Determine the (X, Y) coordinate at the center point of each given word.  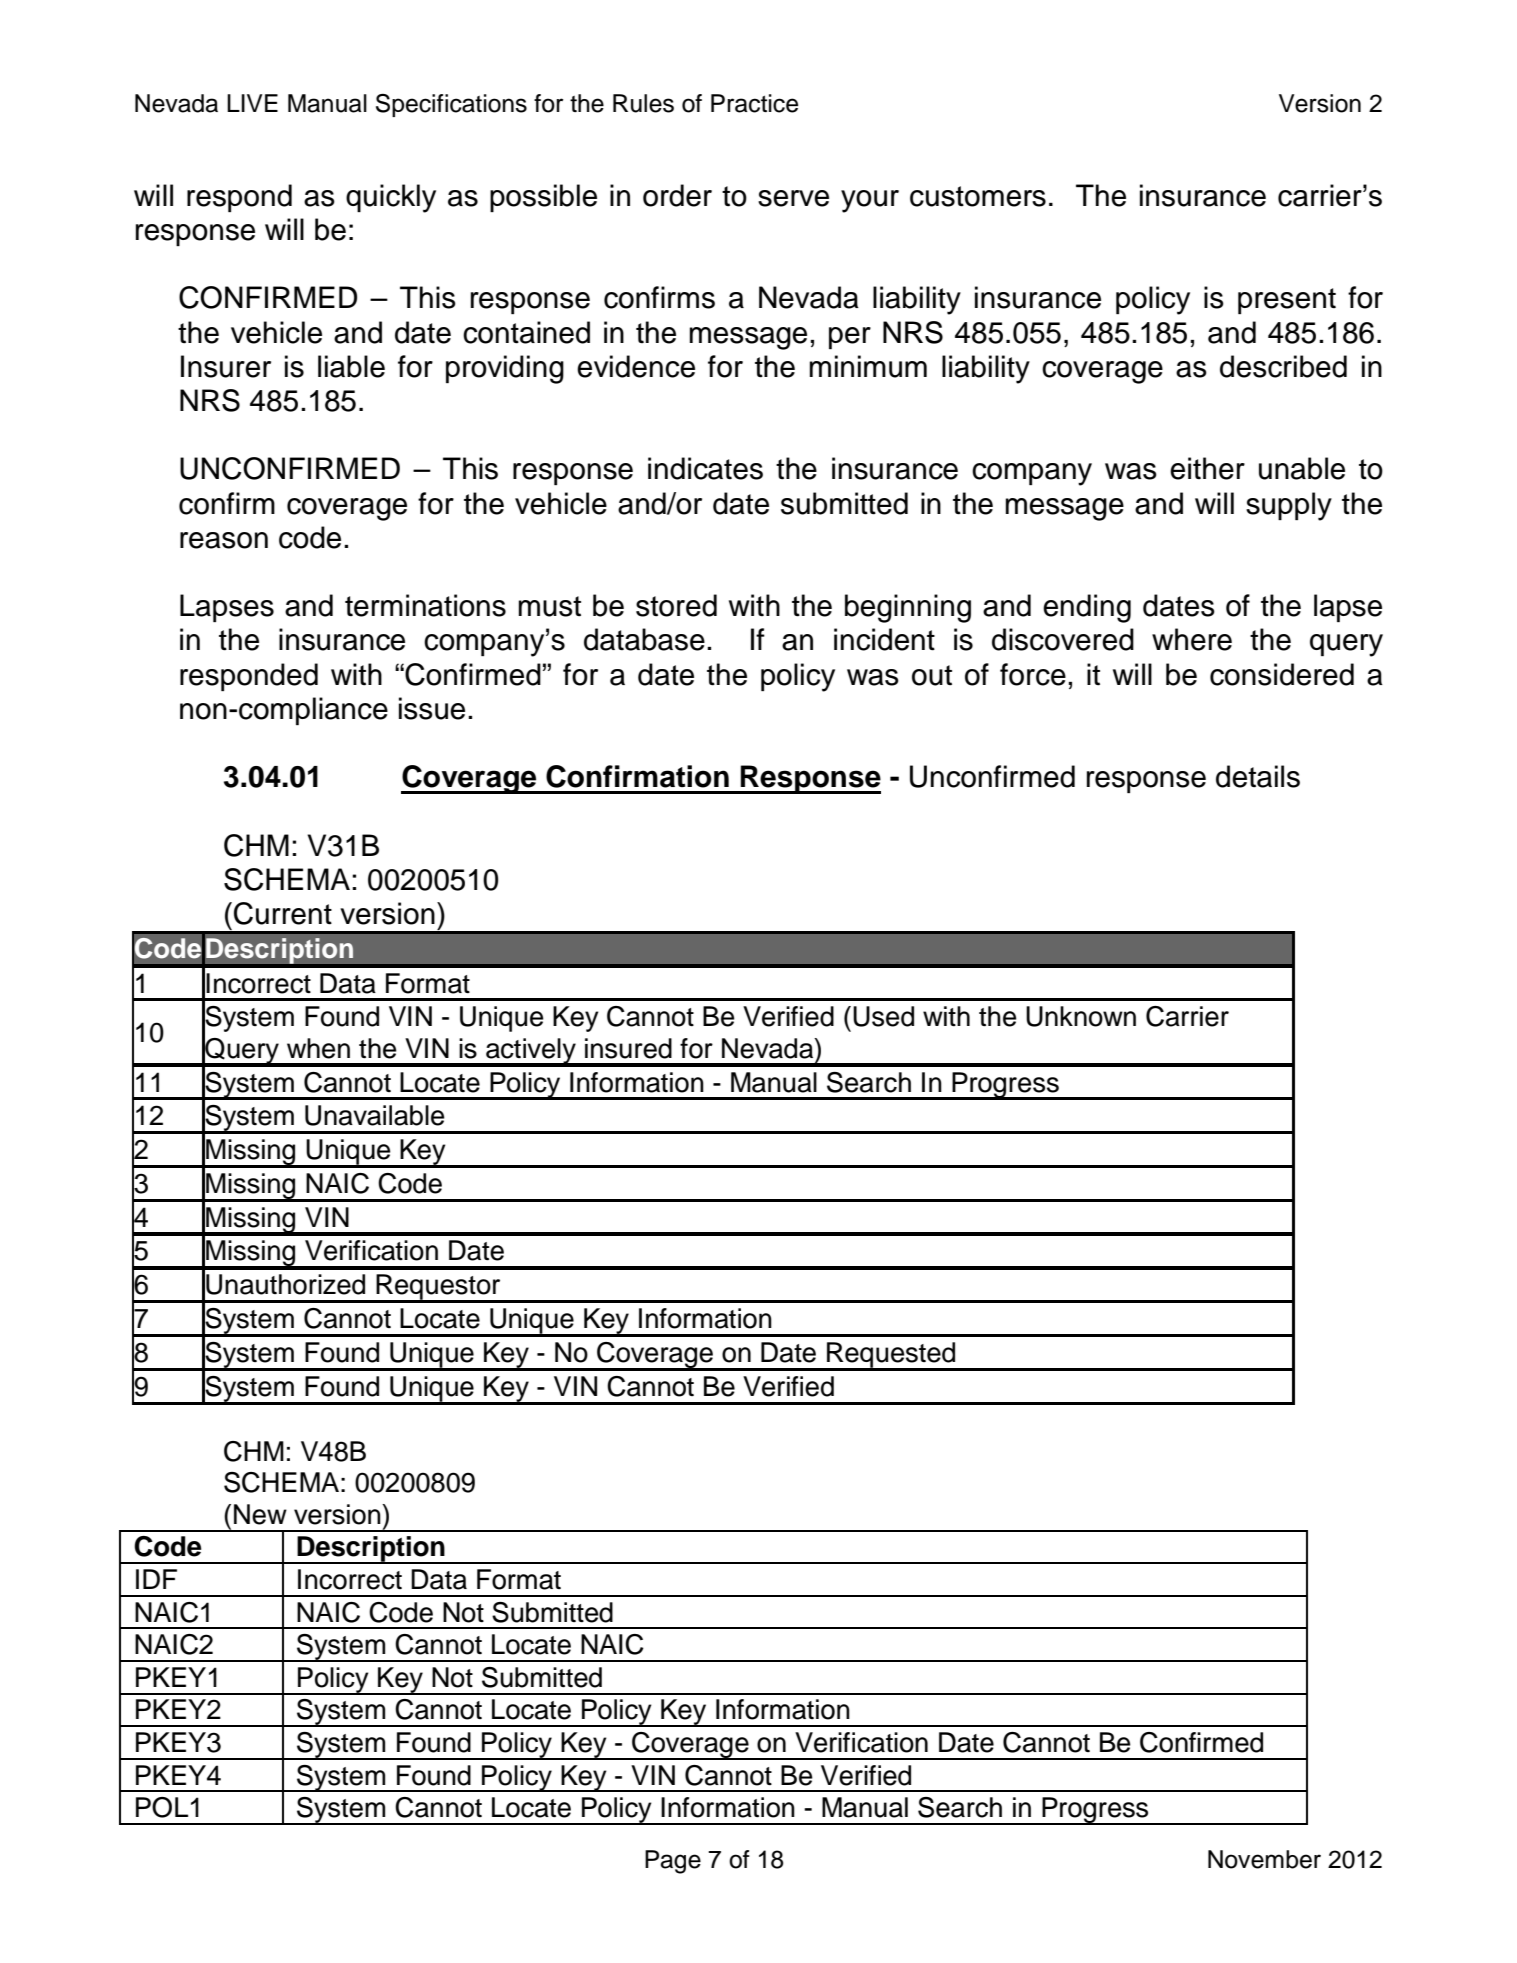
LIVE (252, 103)
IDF (156, 1579)
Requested (891, 1356)
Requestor (438, 1288)
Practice (754, 103)
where (1192, 639)
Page (673, 1862)
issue (432, 708)
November (1264, 1859)
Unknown (1081, 1016)
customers (978, 196)
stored (676, 605)
